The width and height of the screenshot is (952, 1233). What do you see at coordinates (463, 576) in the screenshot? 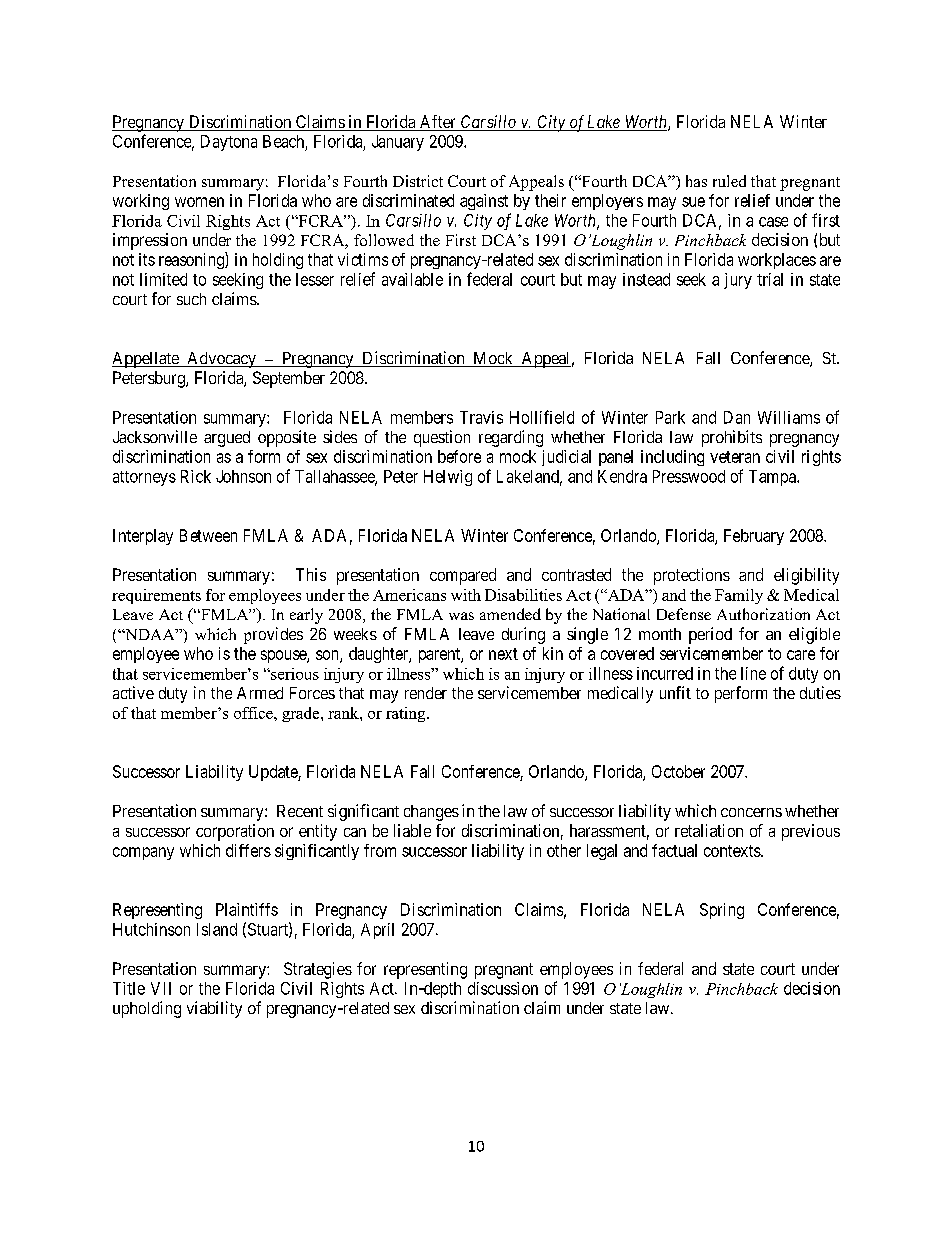
I see `compared` at bounding box center [463, 576].
